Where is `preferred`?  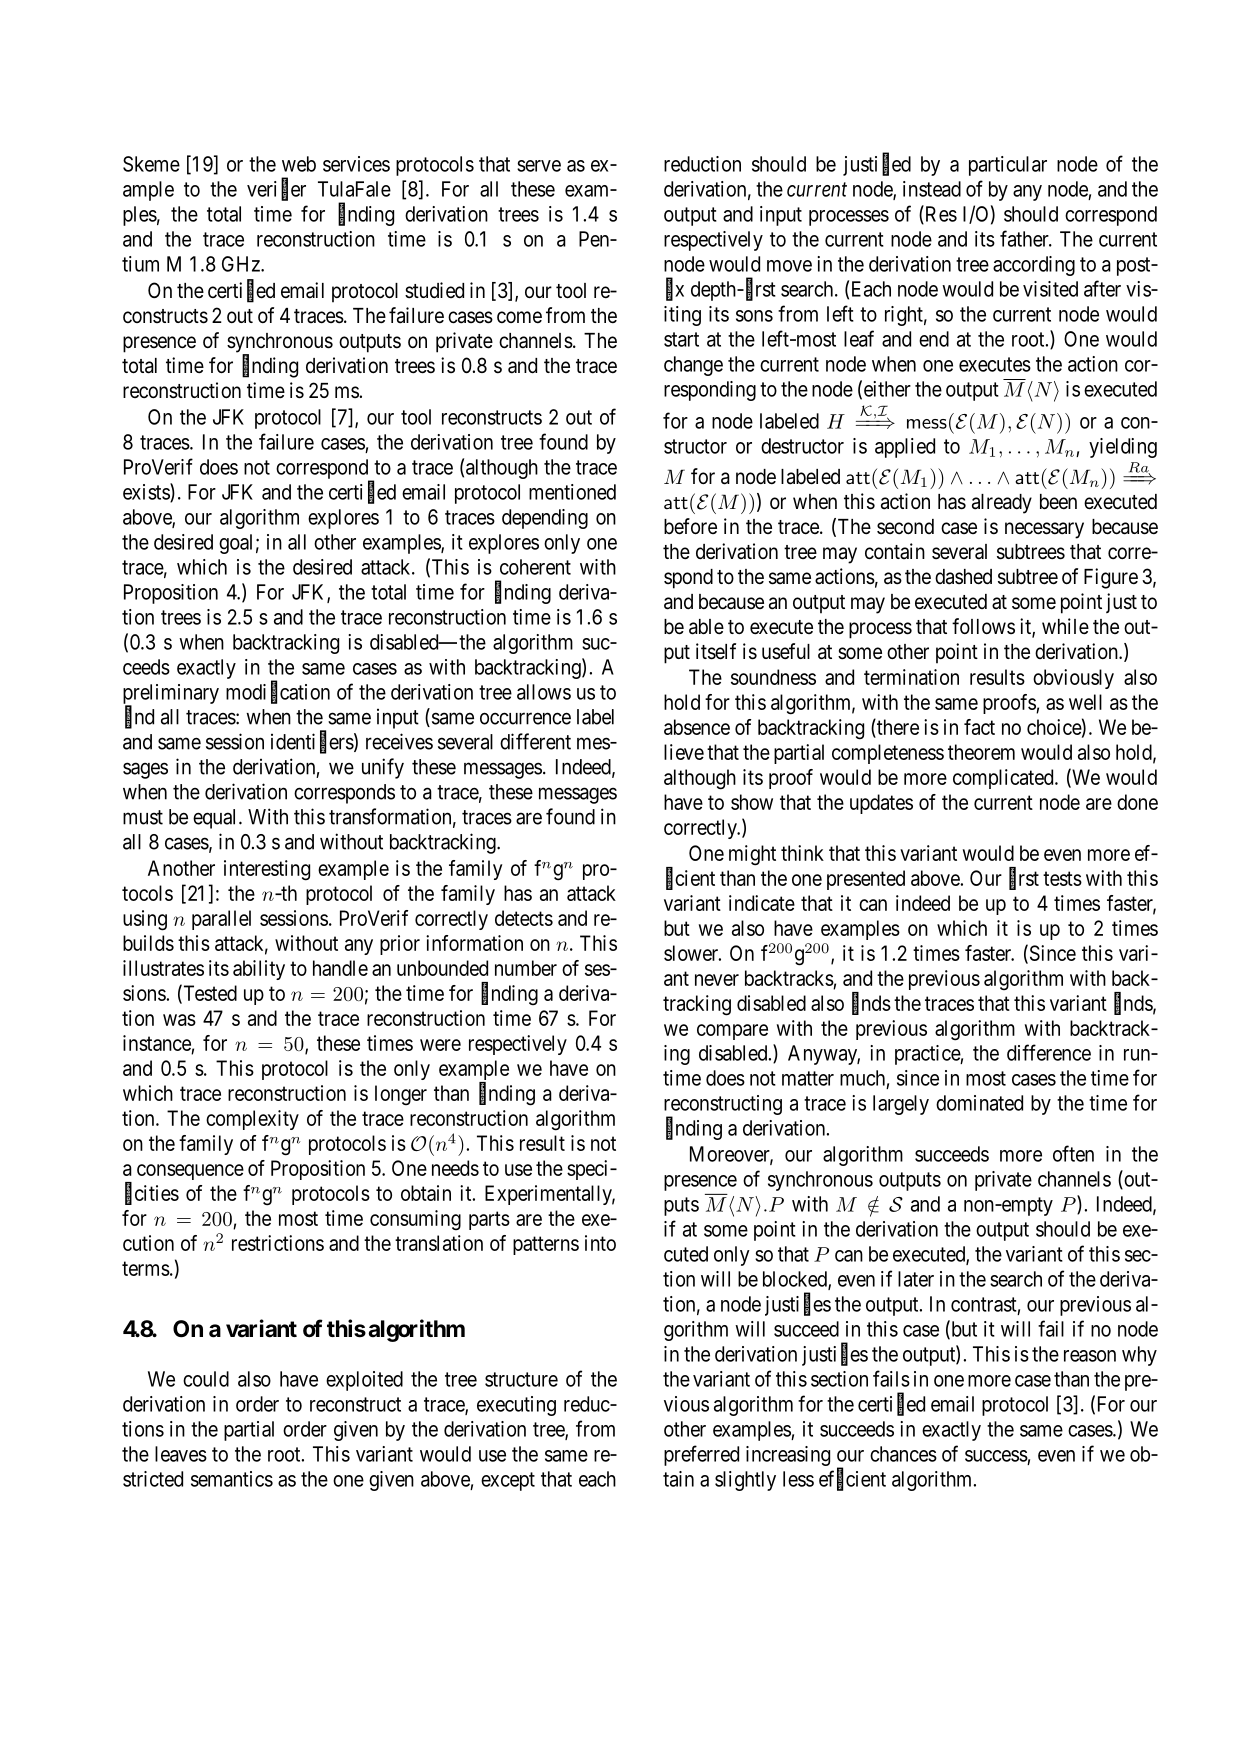
preferred is located at coordinates (701, 1455).
